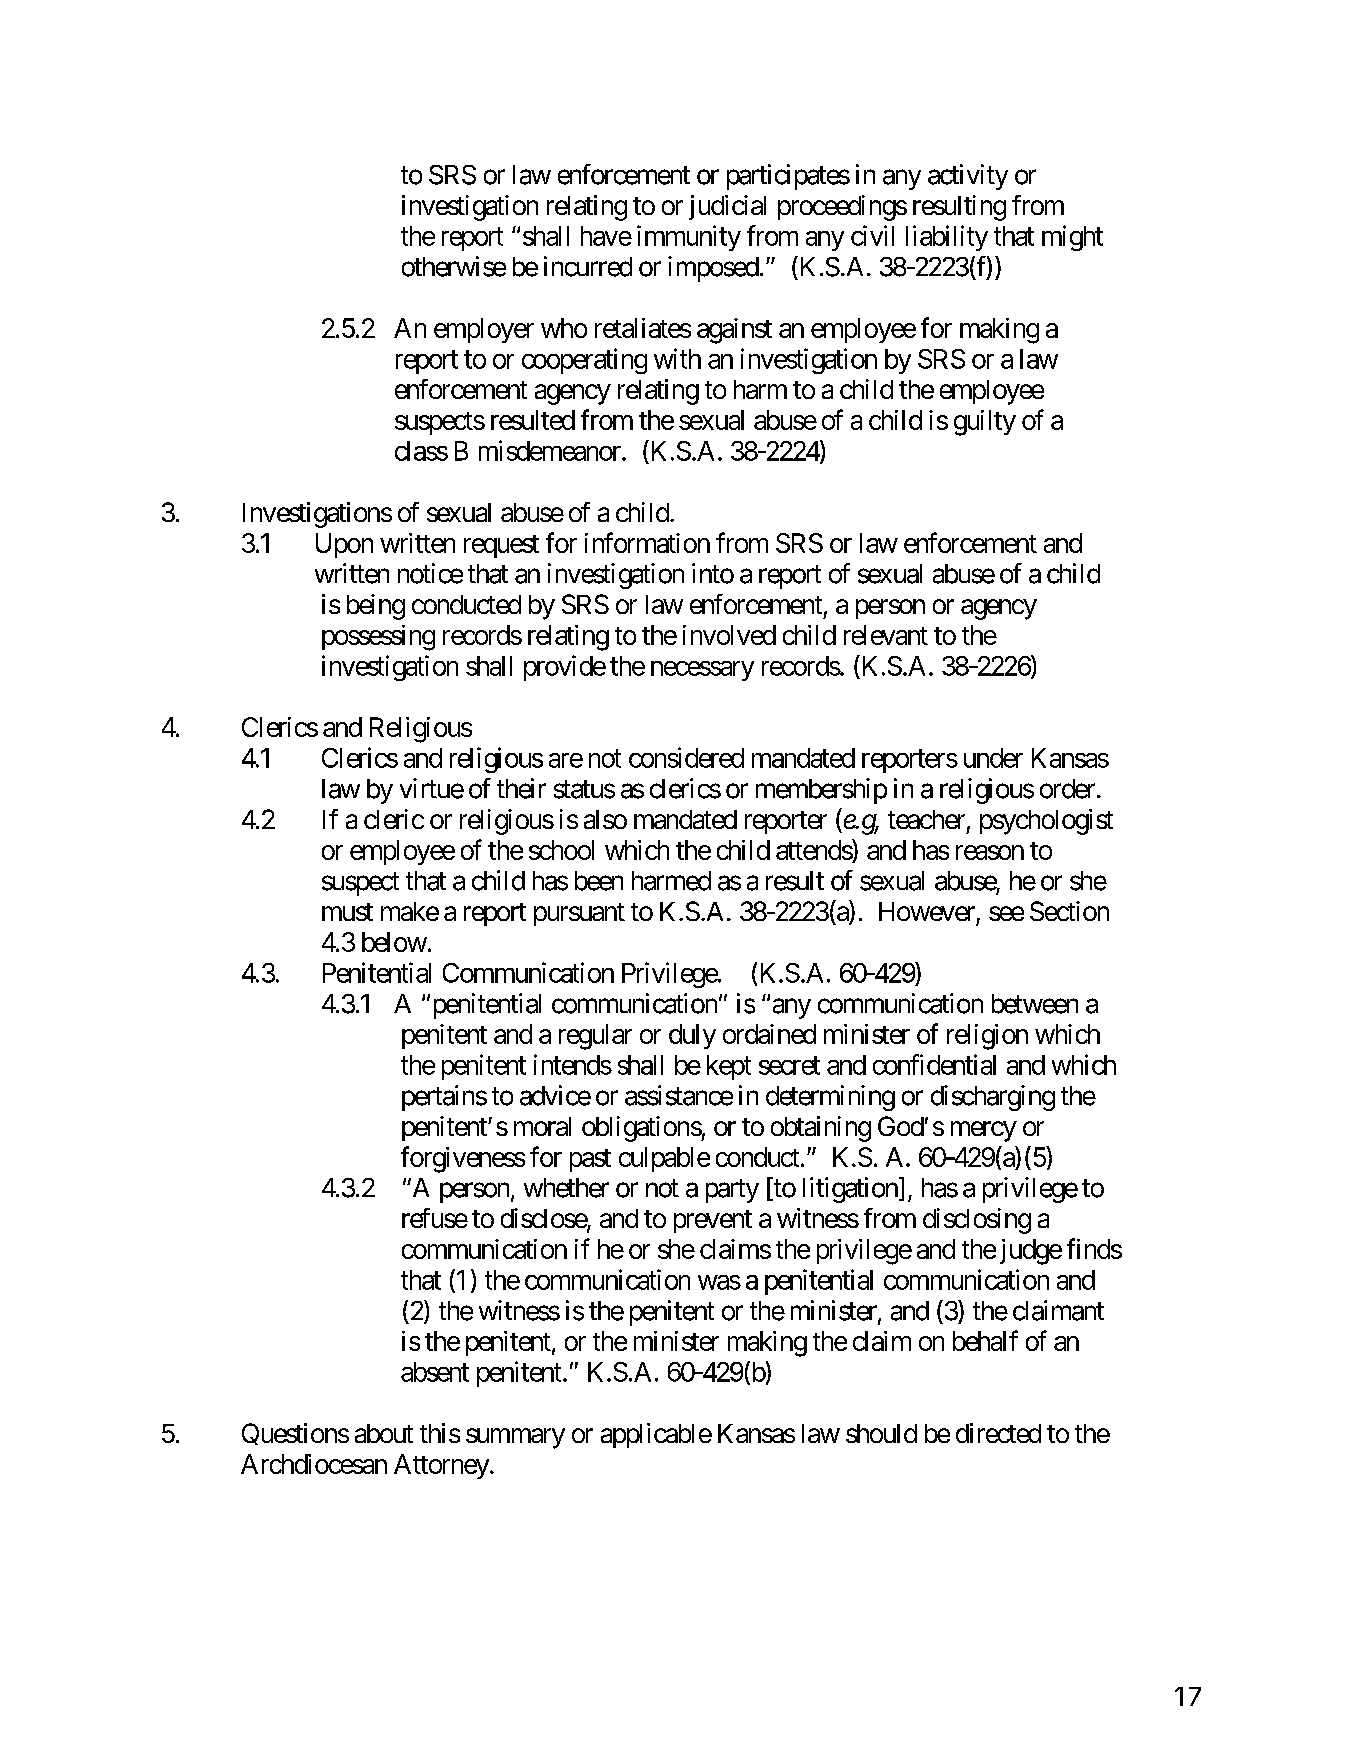  What do you see at coordinates (484, 330) in the page?
I see `employer` at bounding box center [484, 330].
